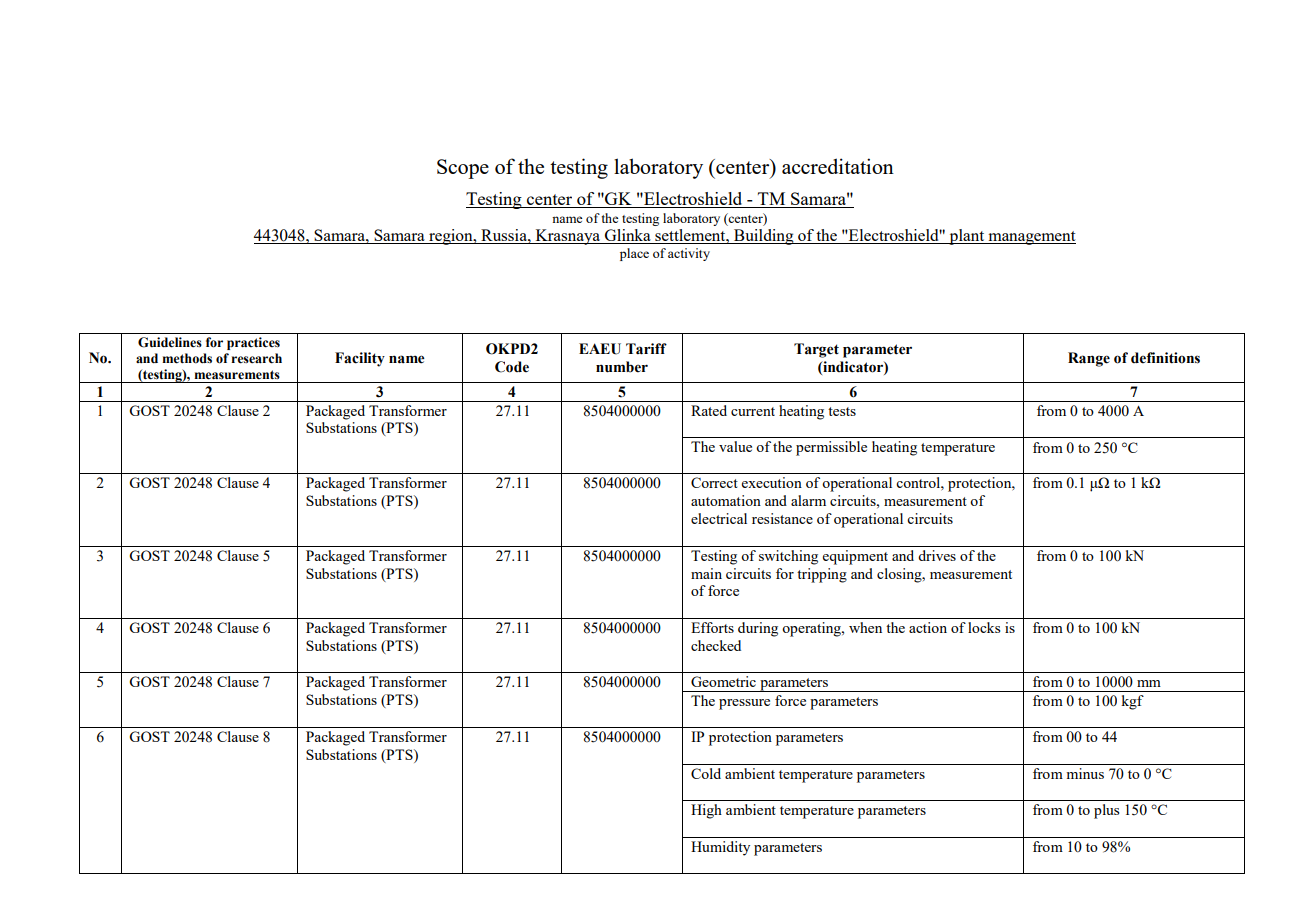 This image has height=924, width=1308. What do you see at coordinates (463, 169) in the image?
I see `Scope` at bounding box center [463, 169].
